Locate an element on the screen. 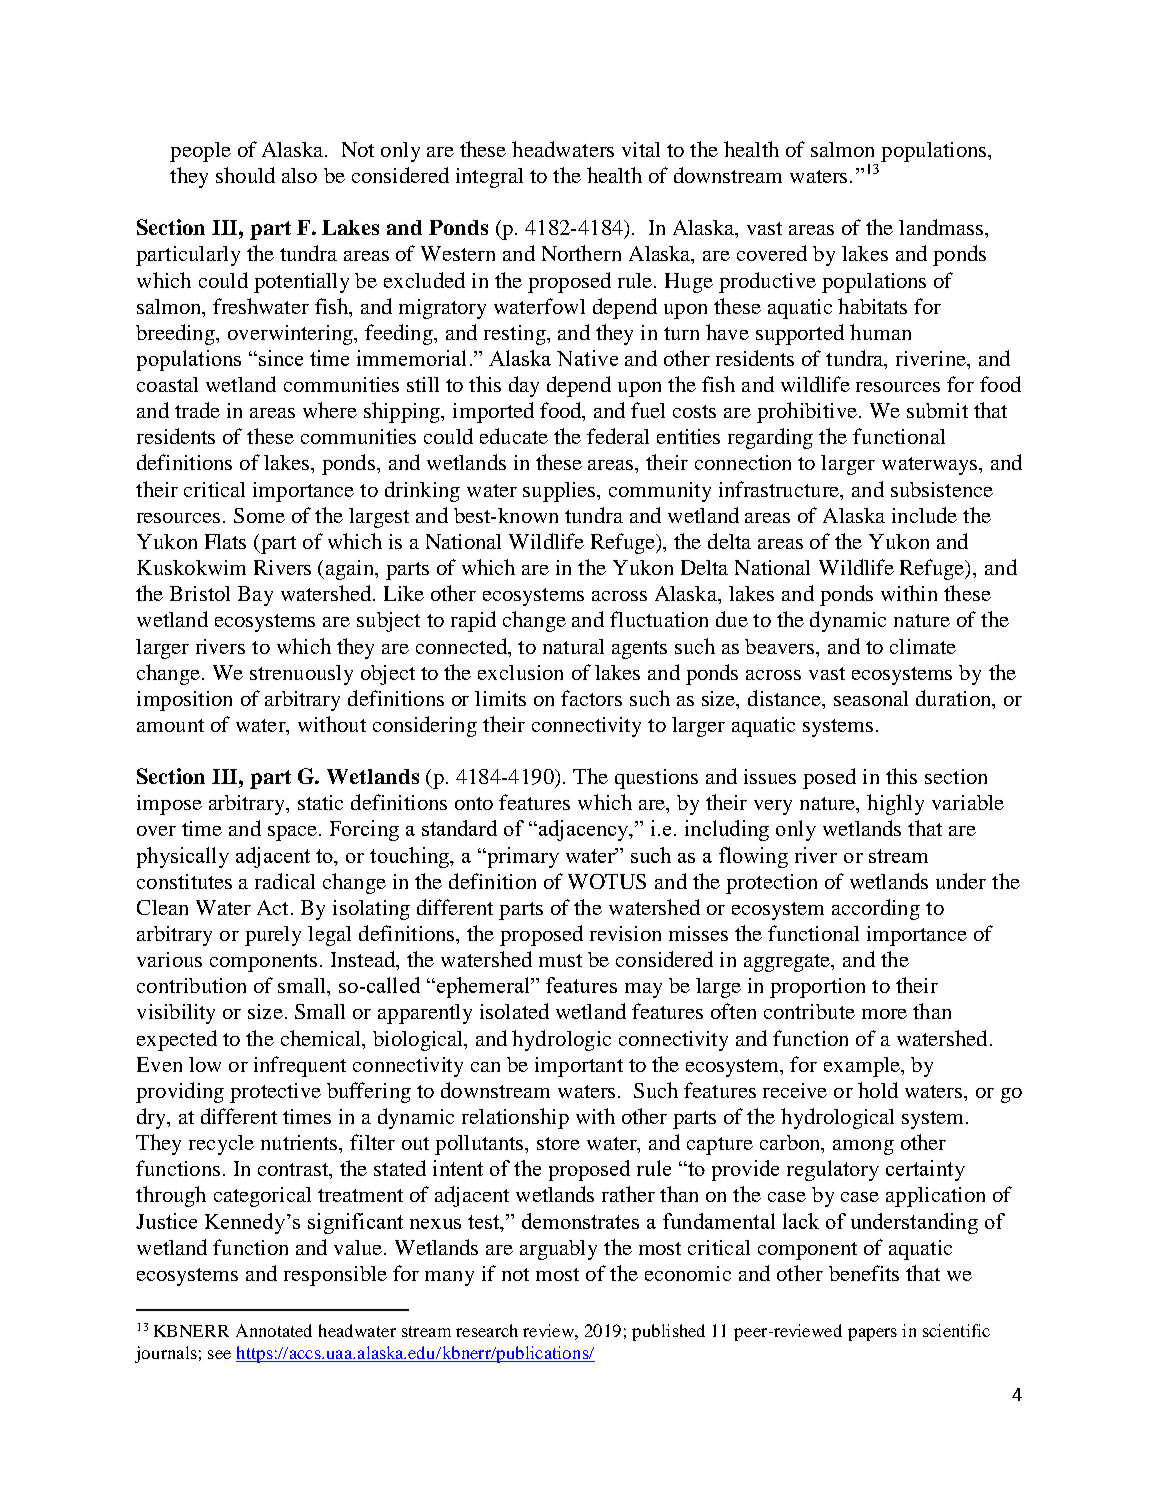  Some is located at coordinates (259, 515).
